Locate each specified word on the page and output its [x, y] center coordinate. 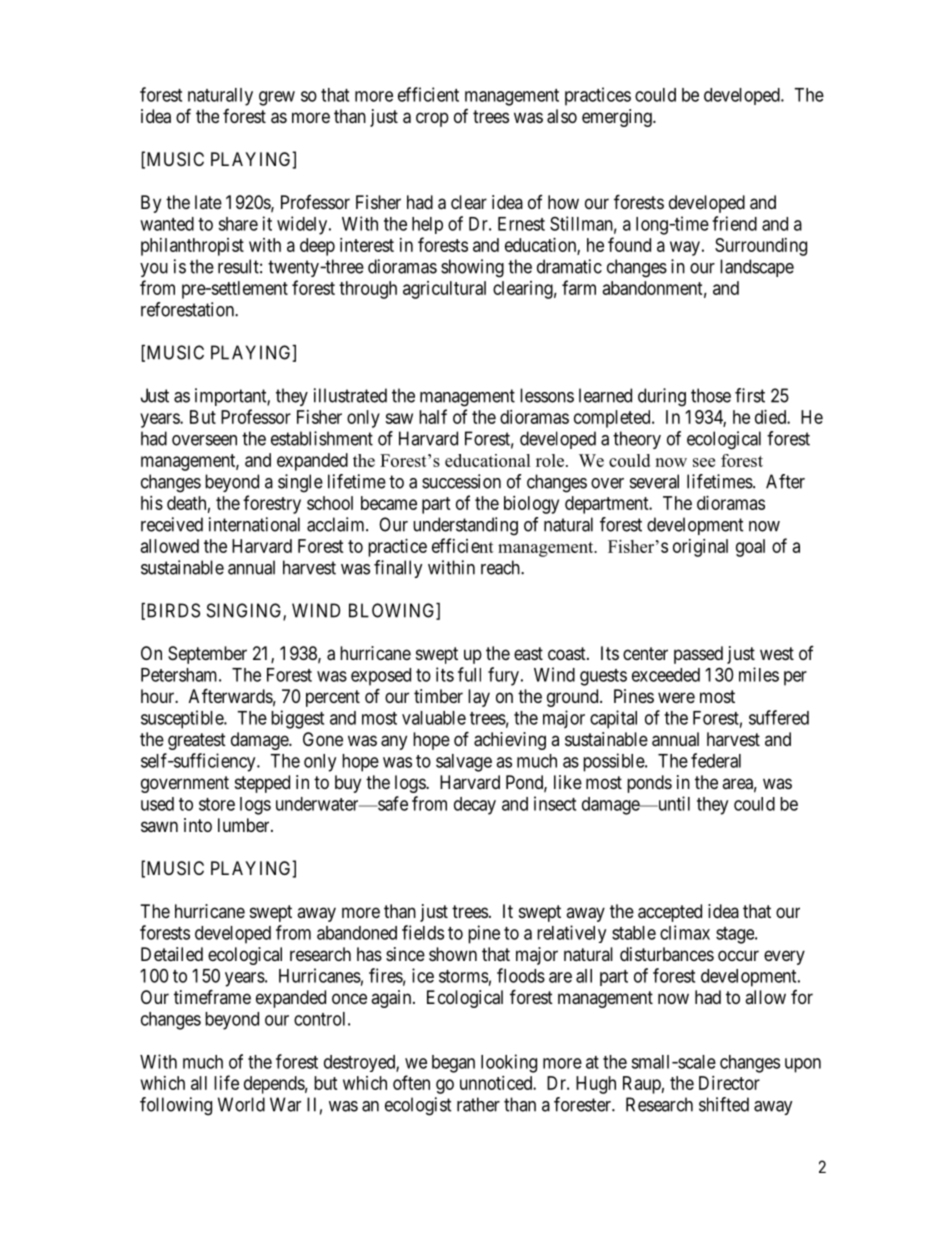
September [207, 655]
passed [698, 655]
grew [277, 98]
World [241, 1104]
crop [432, 119]
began [453, 1064]
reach [501, 567]
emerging [618, 118]
